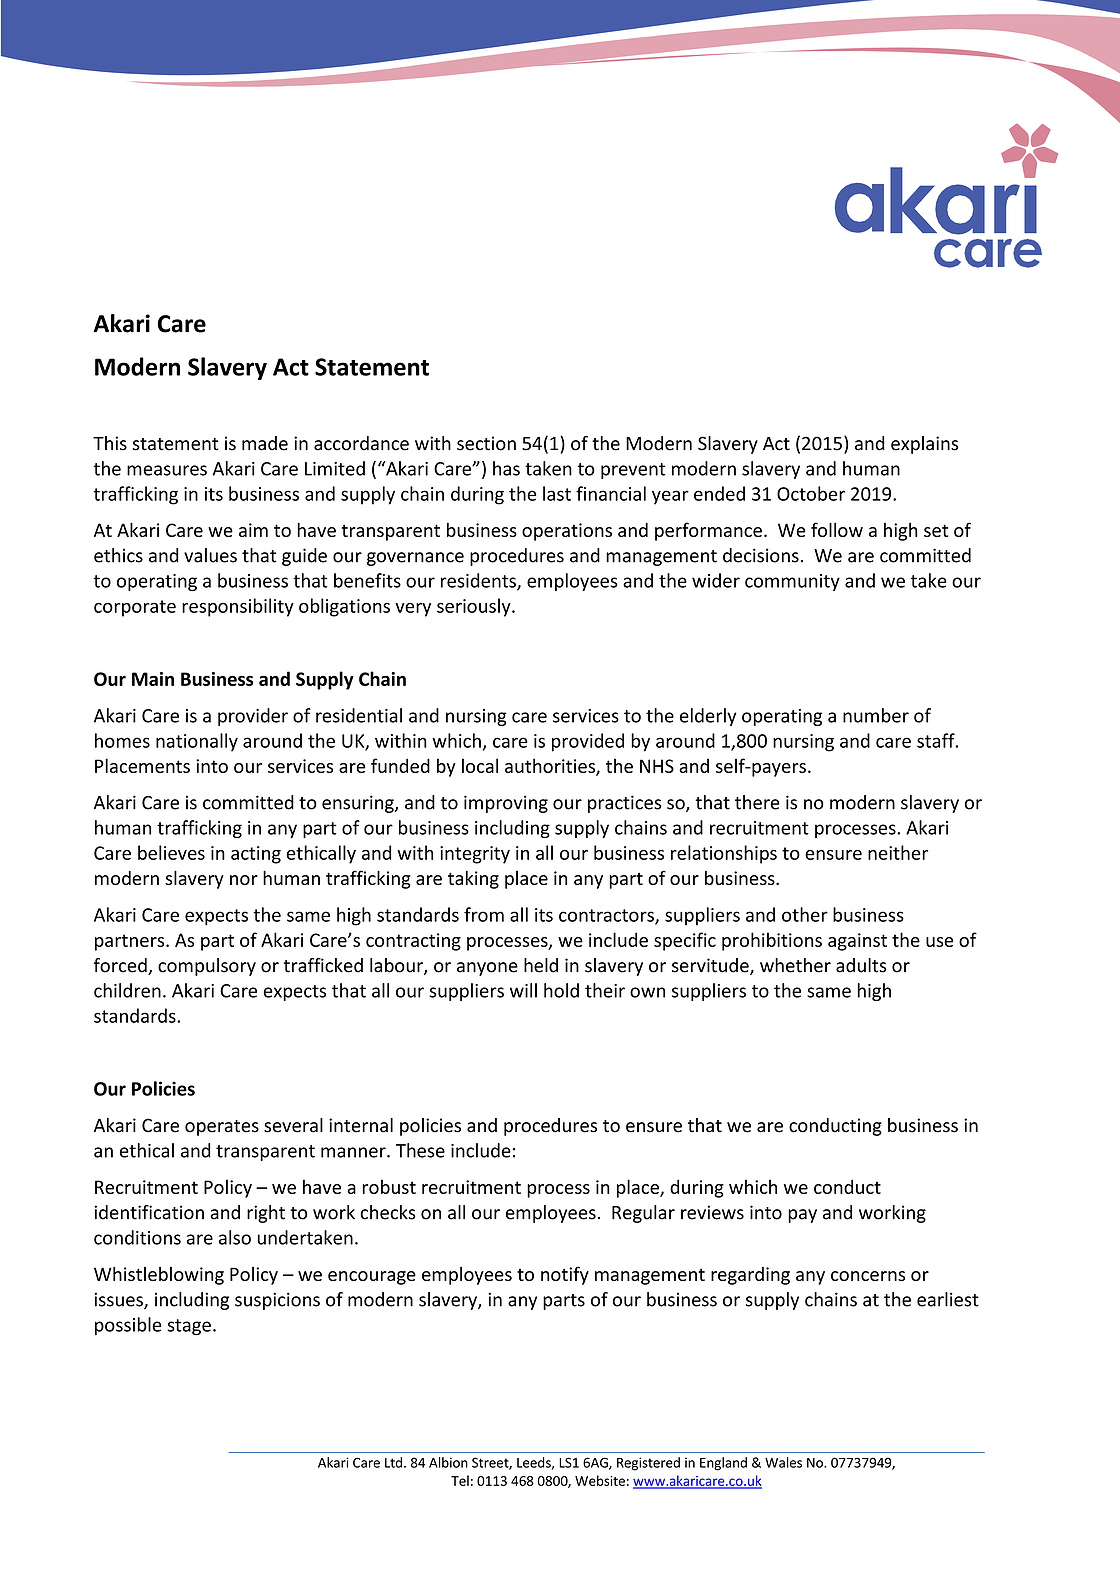 The height and width of the screenshot is (1583, 1120). What do you see at coordinates (448, 1462) in the screenshot?
I see `Albion` at bounding box center [448, 1462].
